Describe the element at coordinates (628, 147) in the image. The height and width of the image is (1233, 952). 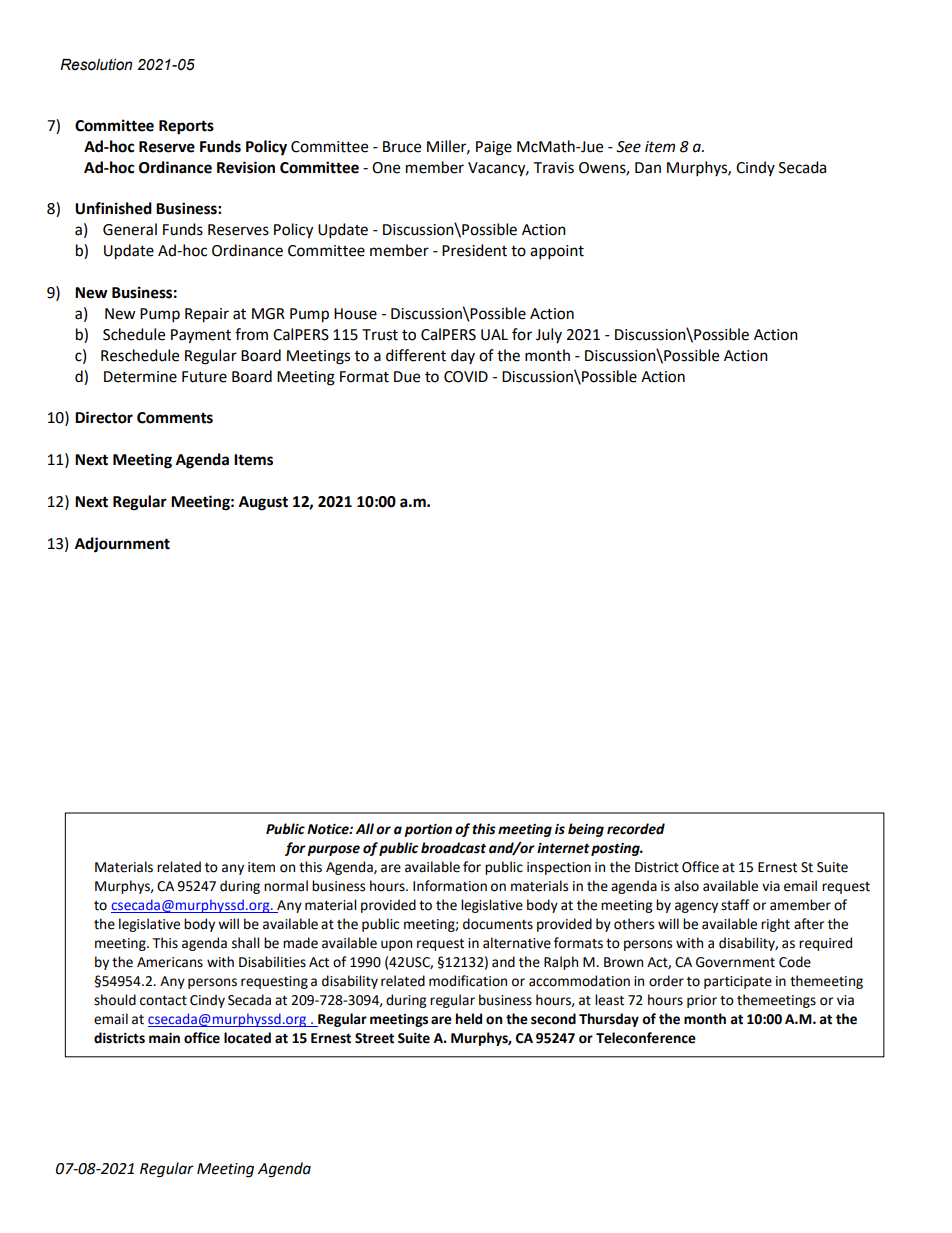
I see `See` at that location.
